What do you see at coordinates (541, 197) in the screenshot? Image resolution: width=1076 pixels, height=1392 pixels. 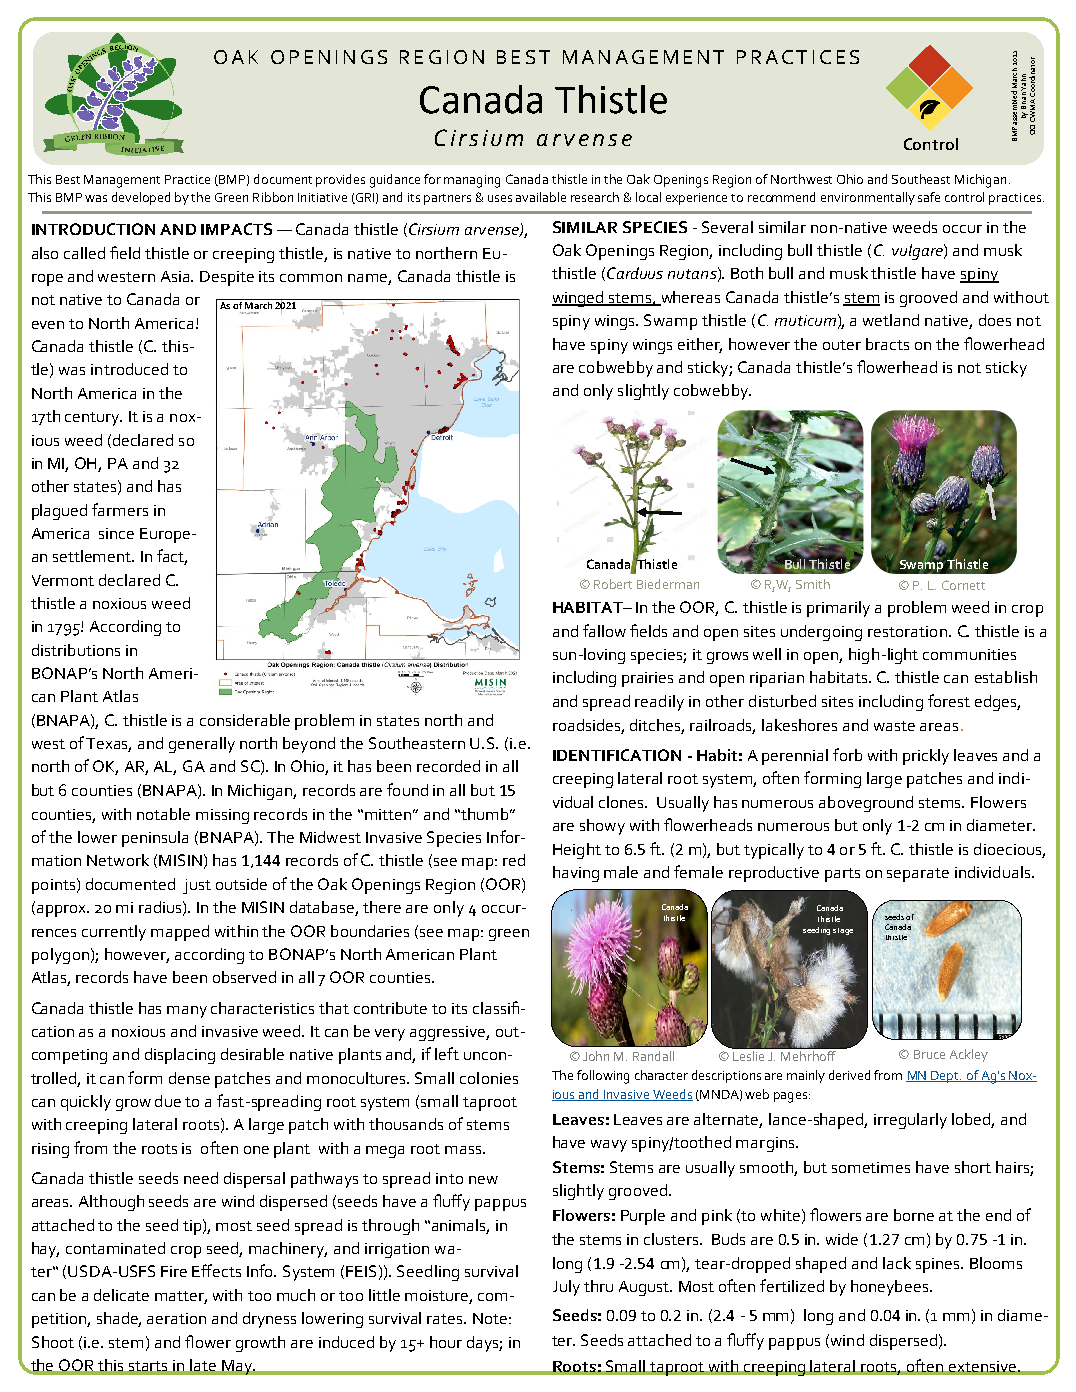 I see `available` at bounding box center [541, 197].
